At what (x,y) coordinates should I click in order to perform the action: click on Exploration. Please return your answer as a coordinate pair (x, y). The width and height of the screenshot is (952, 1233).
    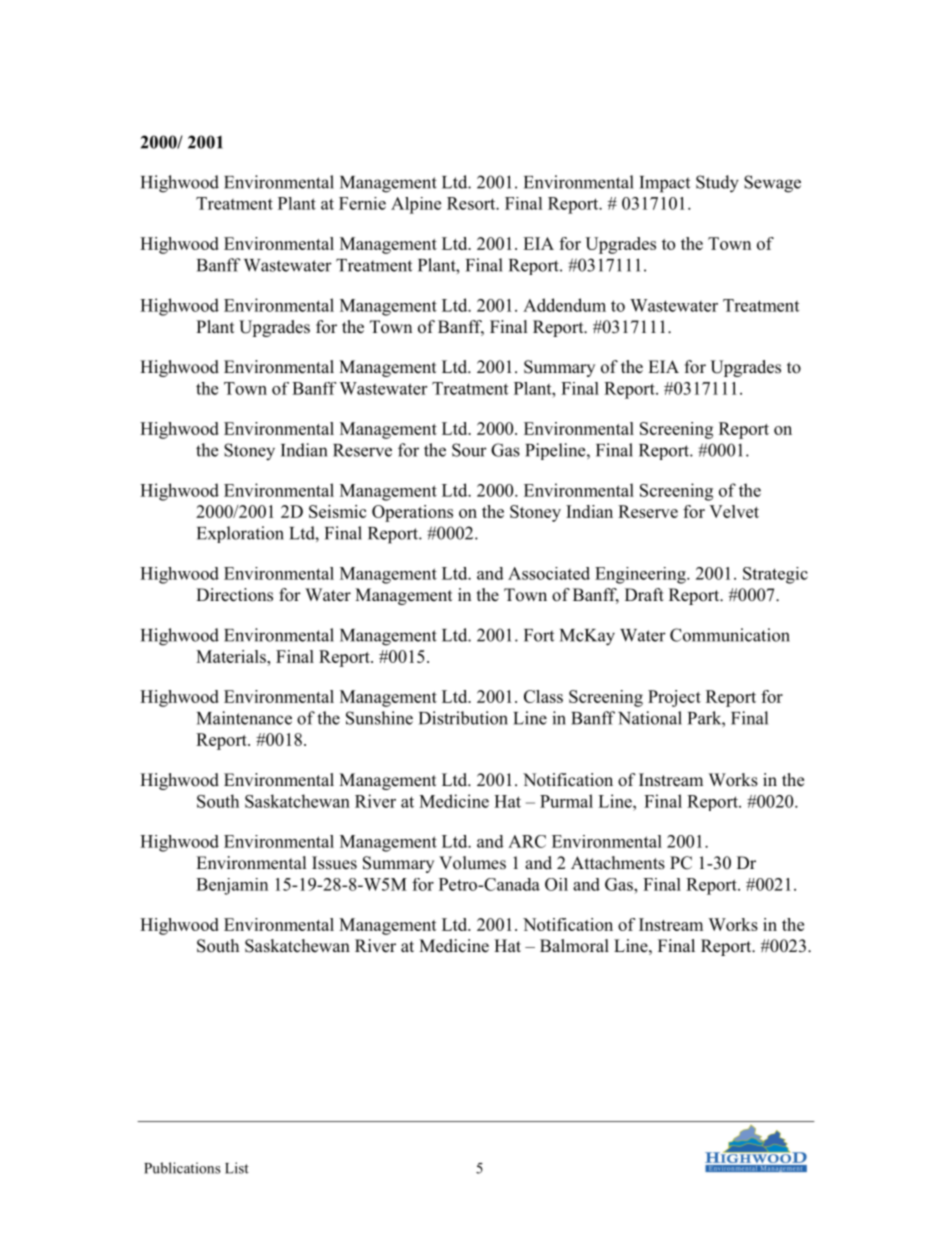
    Looking at the image, I should click on (240, 534).
